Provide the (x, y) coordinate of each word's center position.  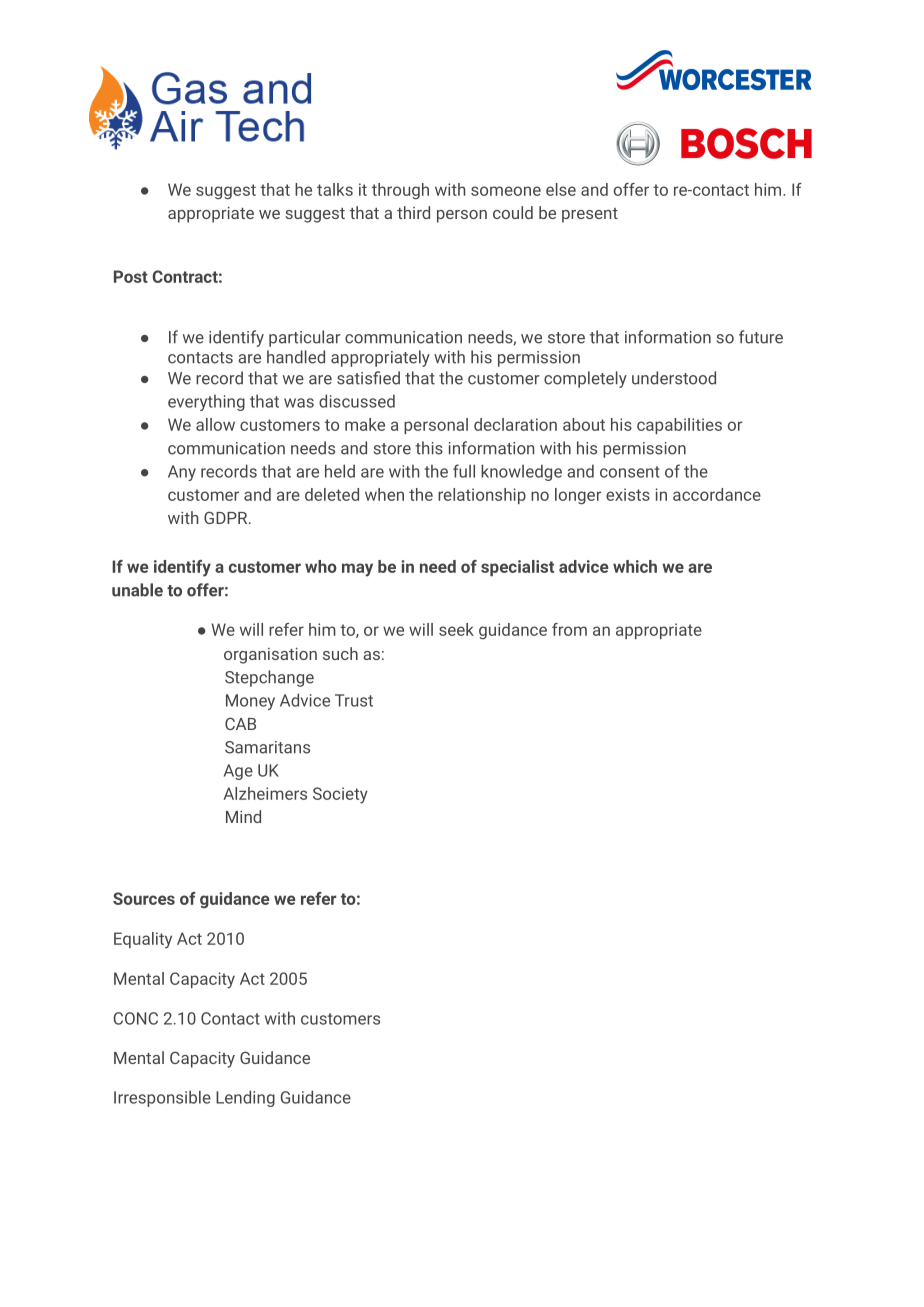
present (590, 215)
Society (340, 795)
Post (131, 276)
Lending (245, 1098)
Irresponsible (162, 1098)
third (413, 212)
